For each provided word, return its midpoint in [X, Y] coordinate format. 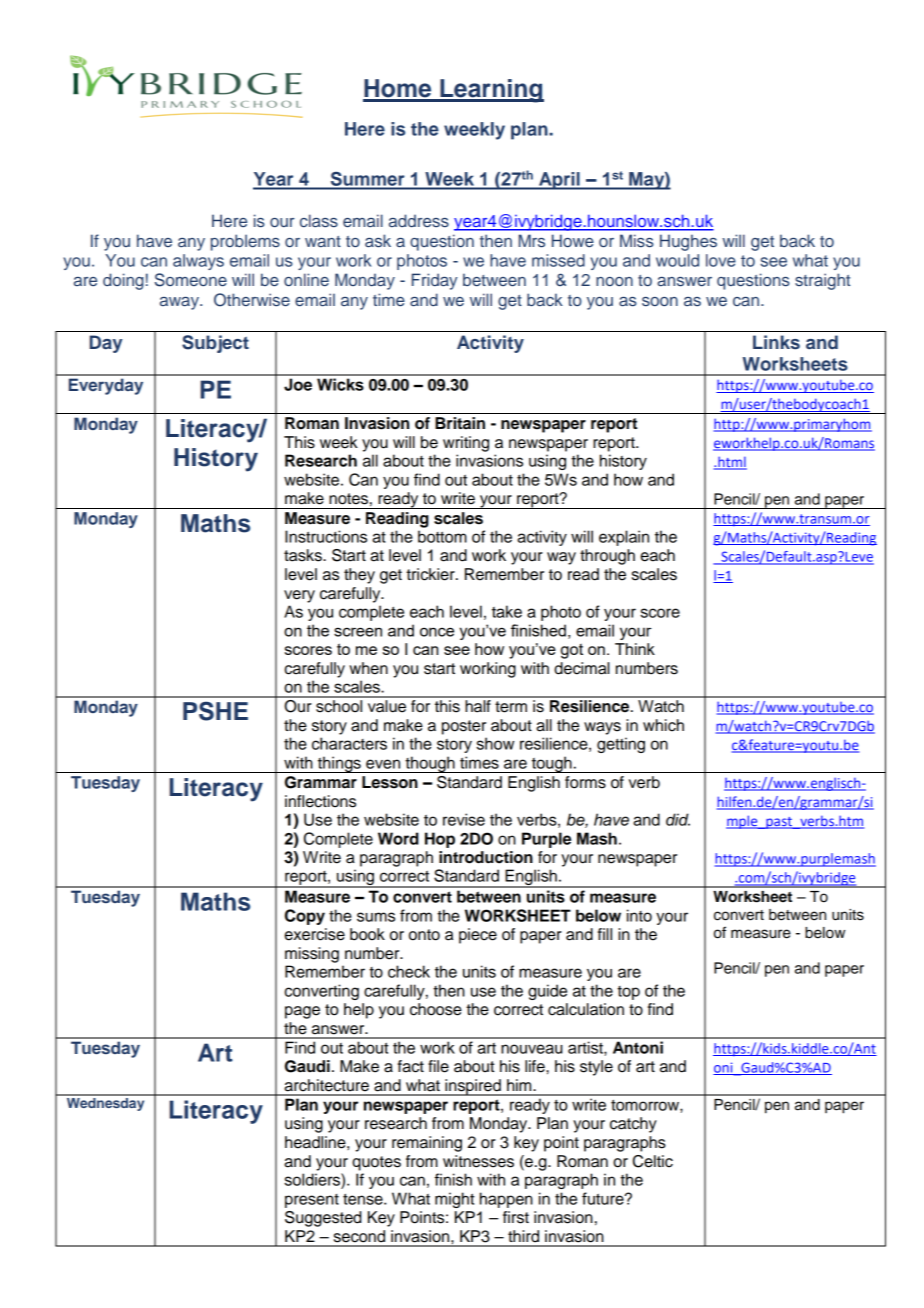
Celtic [653, 1161]
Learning [491, 91]
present [312, 1201]
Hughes [688, 242]
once [437, 632]
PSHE [215, 711]
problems [245, 242]
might [454, 1200]
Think [635, 649]
